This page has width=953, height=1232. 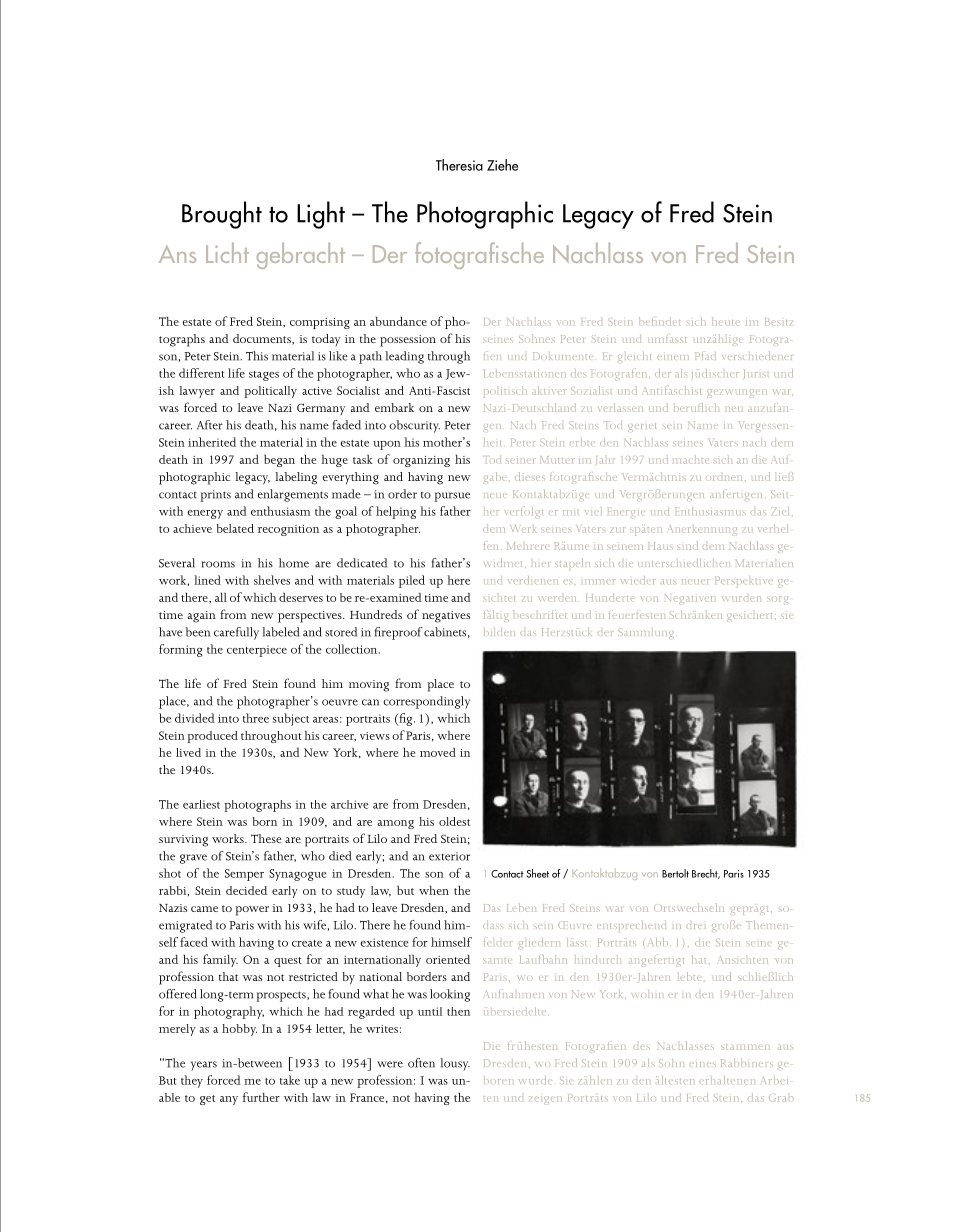 I want to click on further, so click(x=261, y=1097).
